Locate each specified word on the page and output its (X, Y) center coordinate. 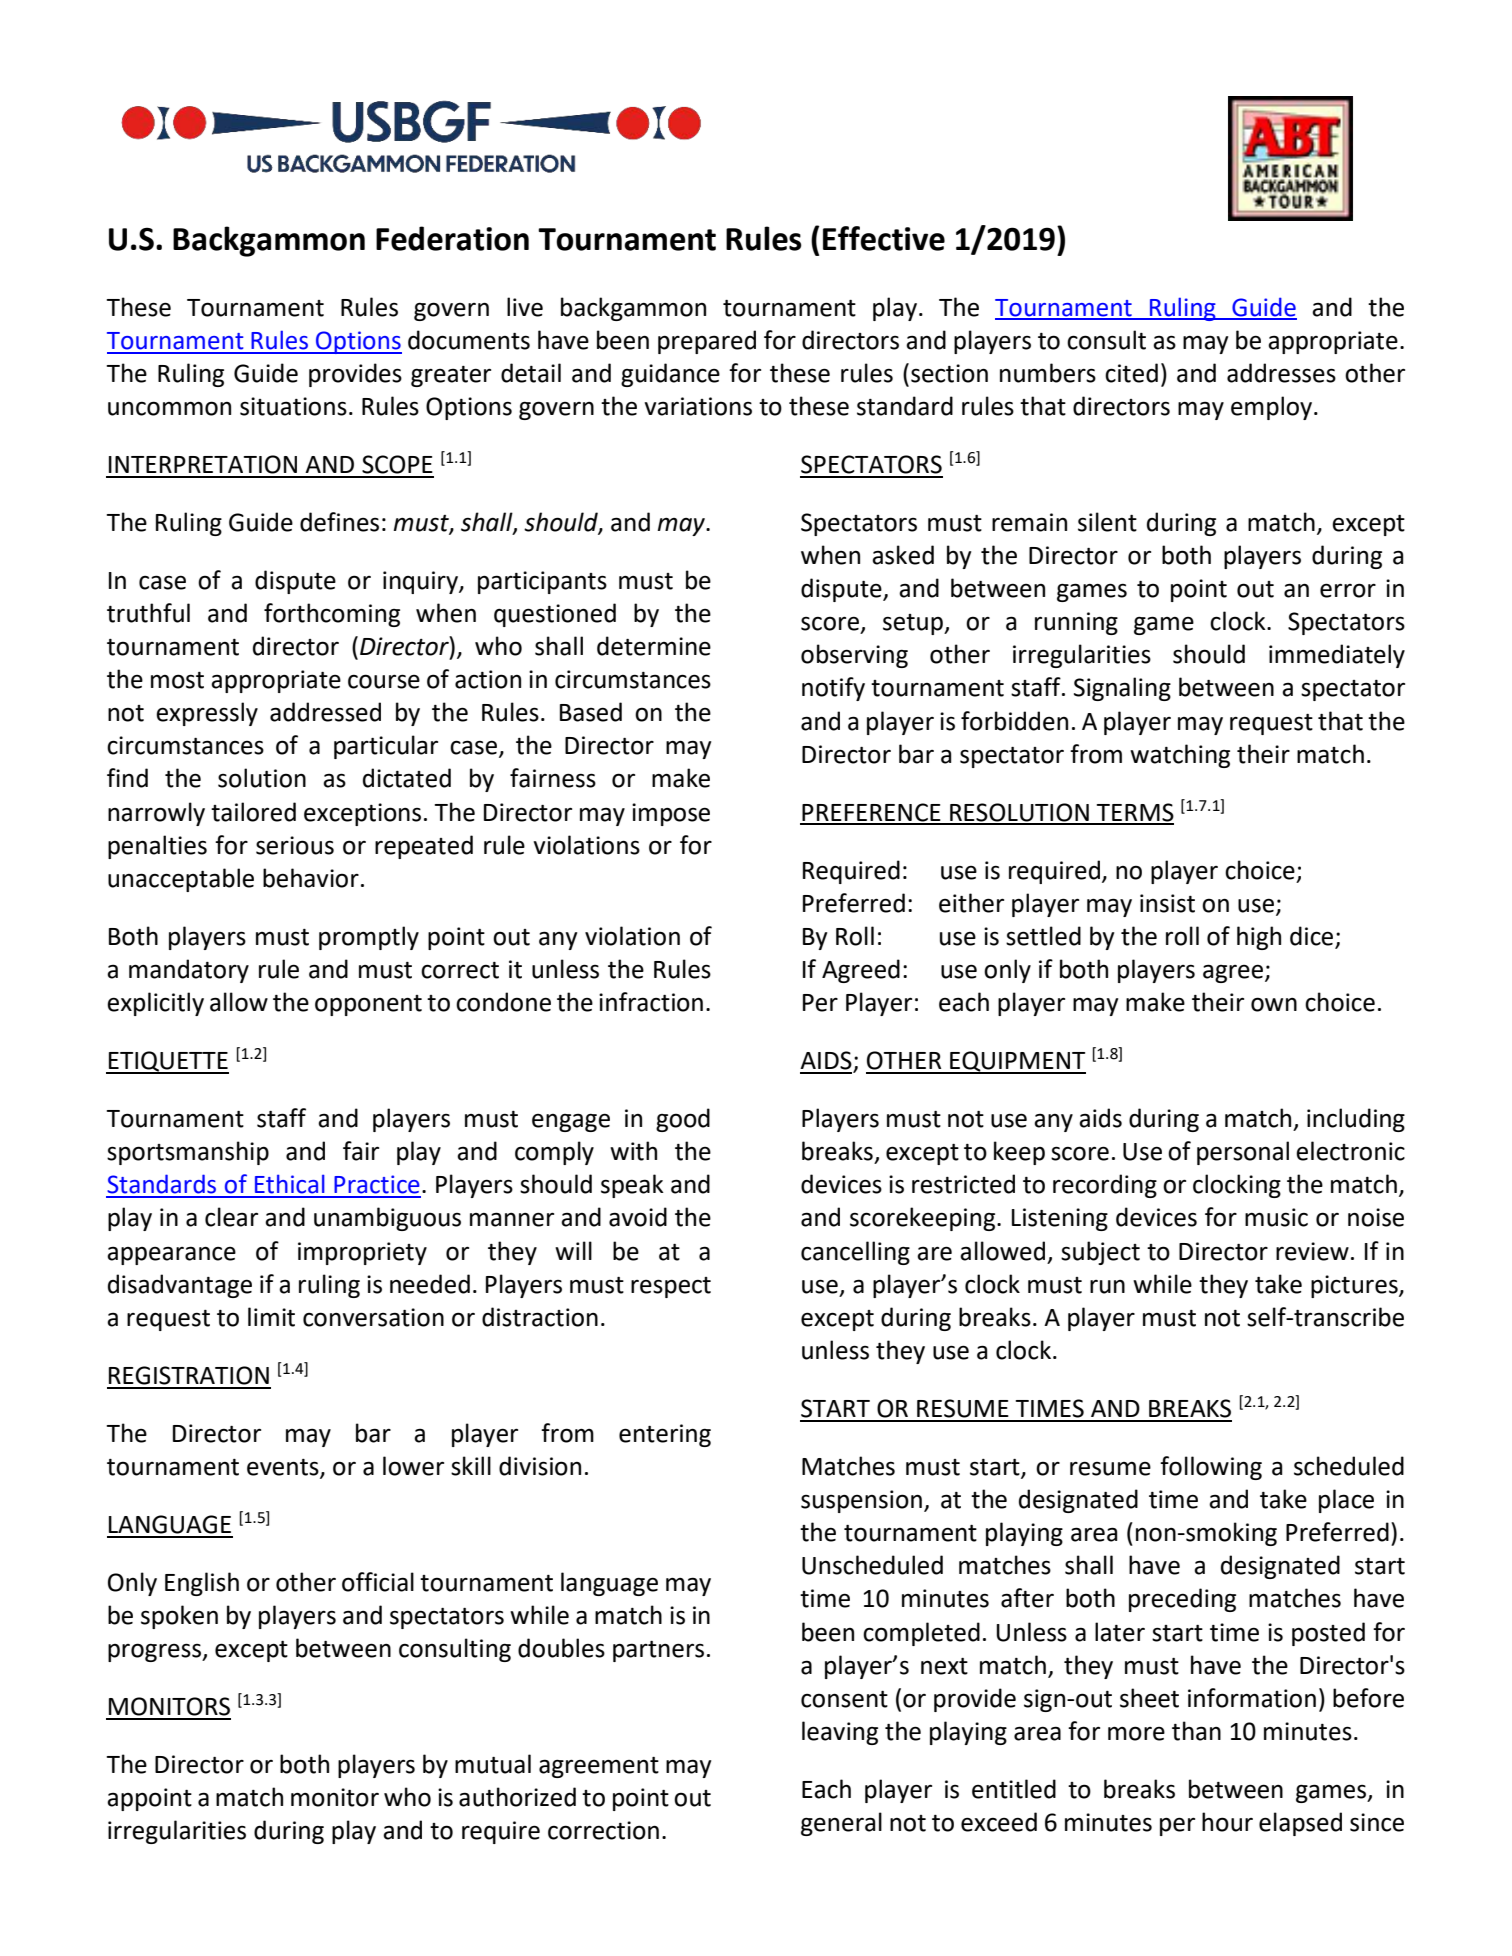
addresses (1281, 373)
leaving (840, 1733)
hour (1227, 1822)
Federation (452, 238)
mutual (493, 1764)
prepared (707, 342)
